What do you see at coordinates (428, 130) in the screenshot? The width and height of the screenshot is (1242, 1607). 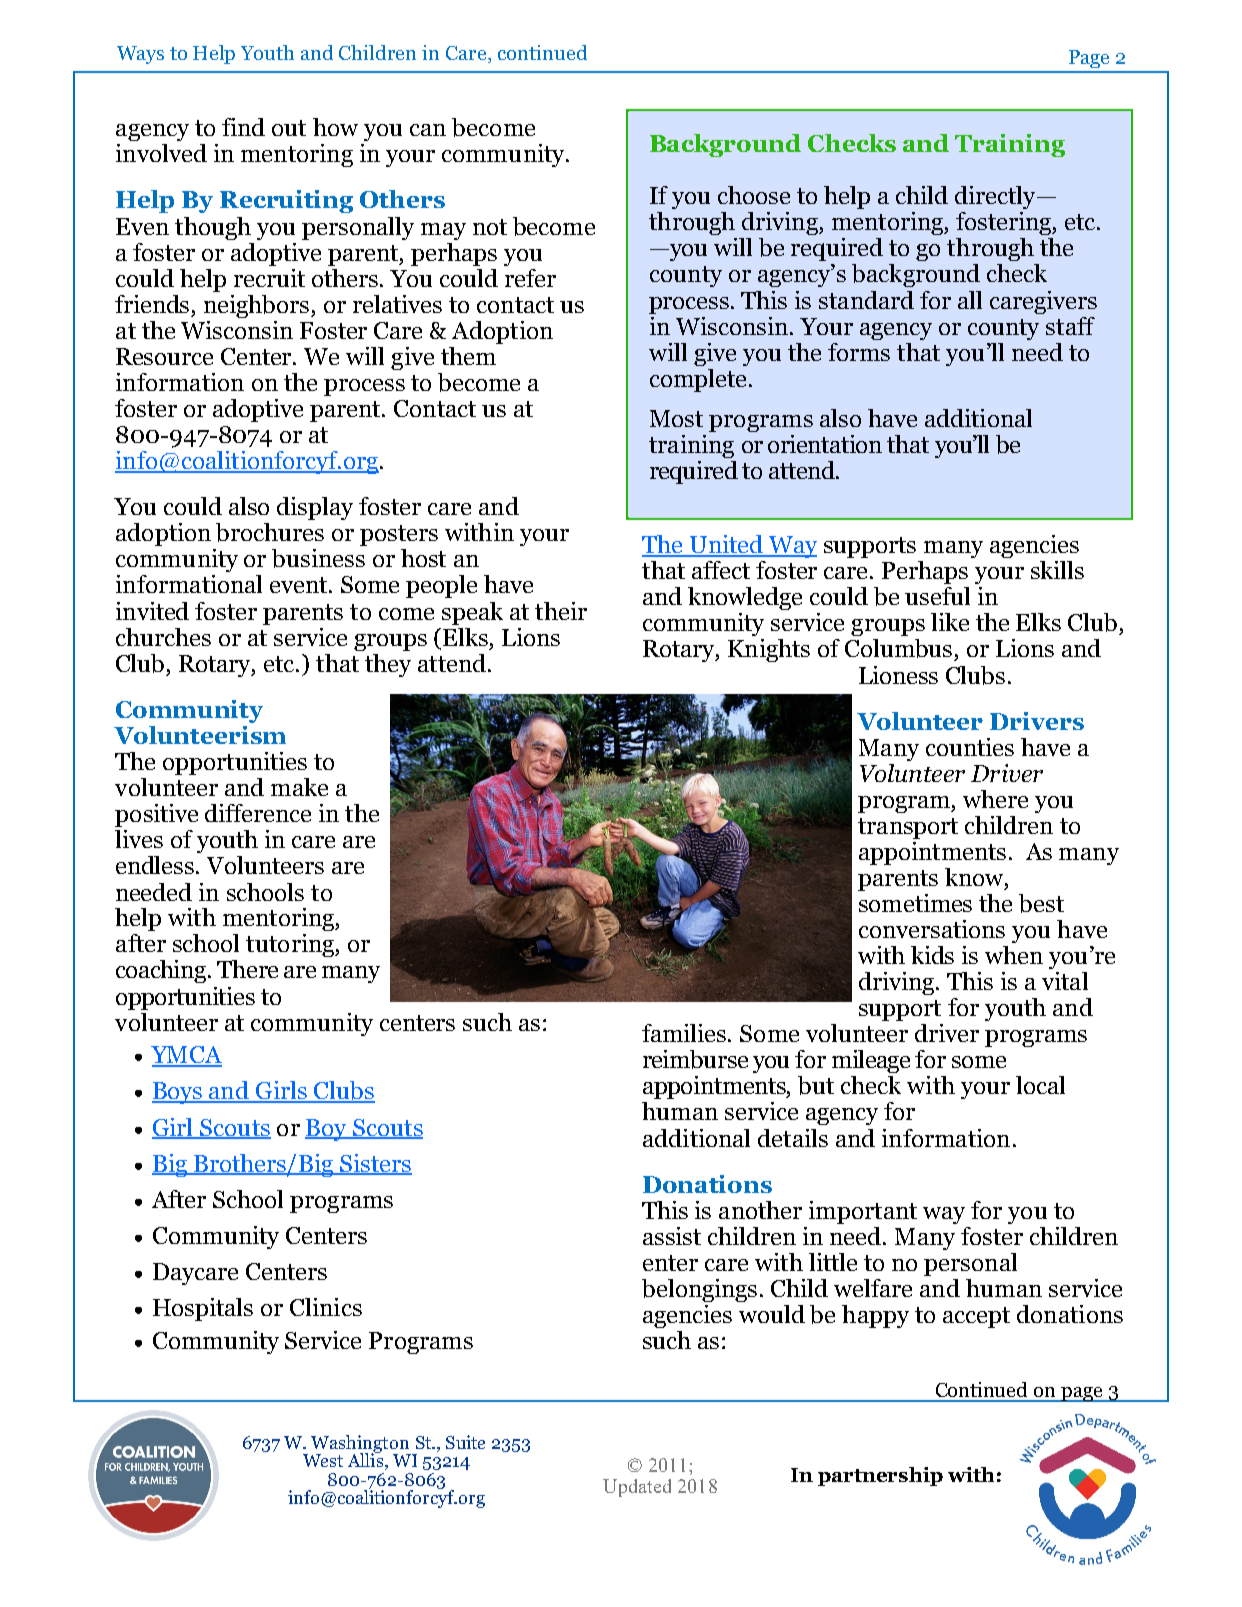 I see `can` at bounding box center [428, 130].
